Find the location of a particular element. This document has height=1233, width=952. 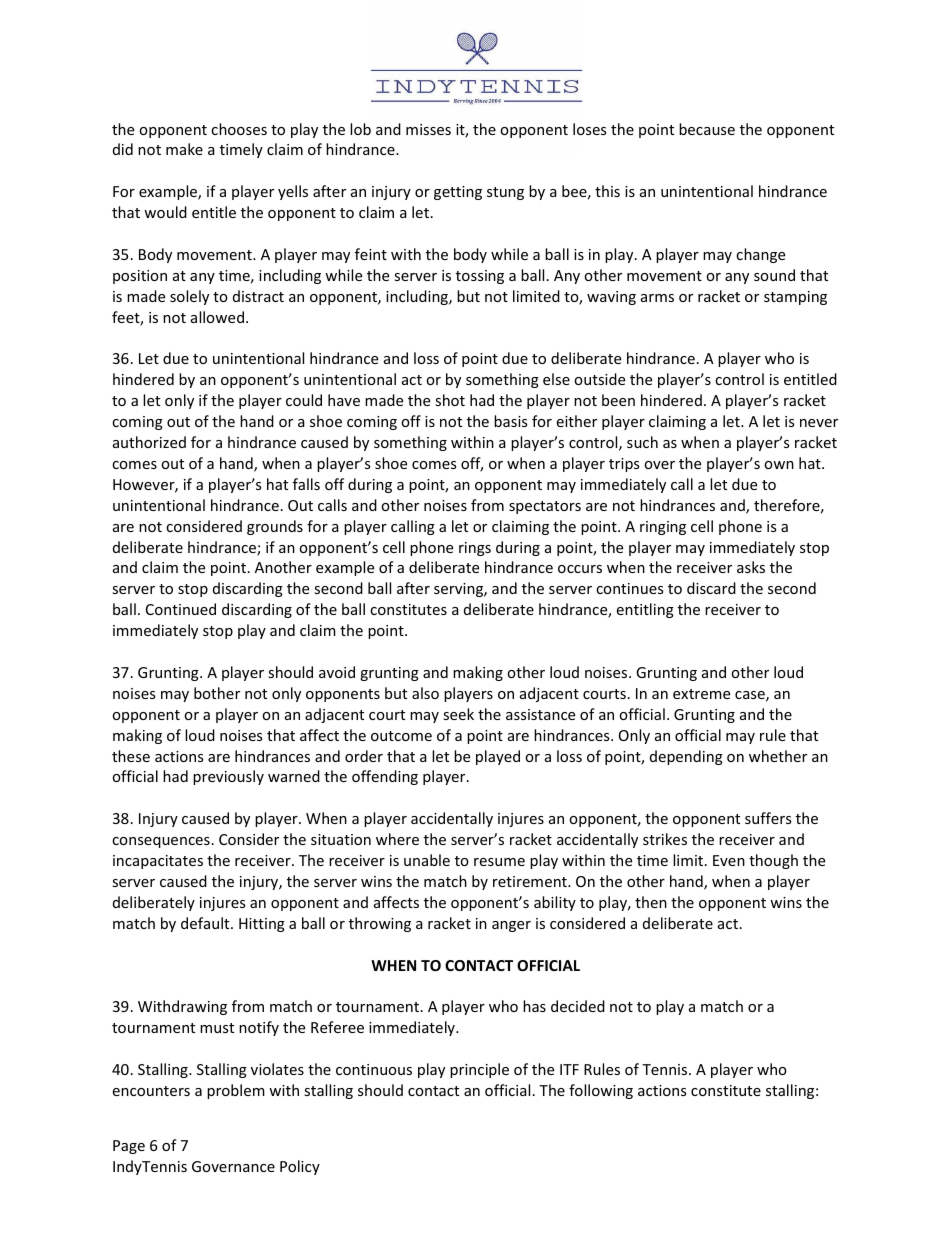

also is located at coordinates (425, 693).
